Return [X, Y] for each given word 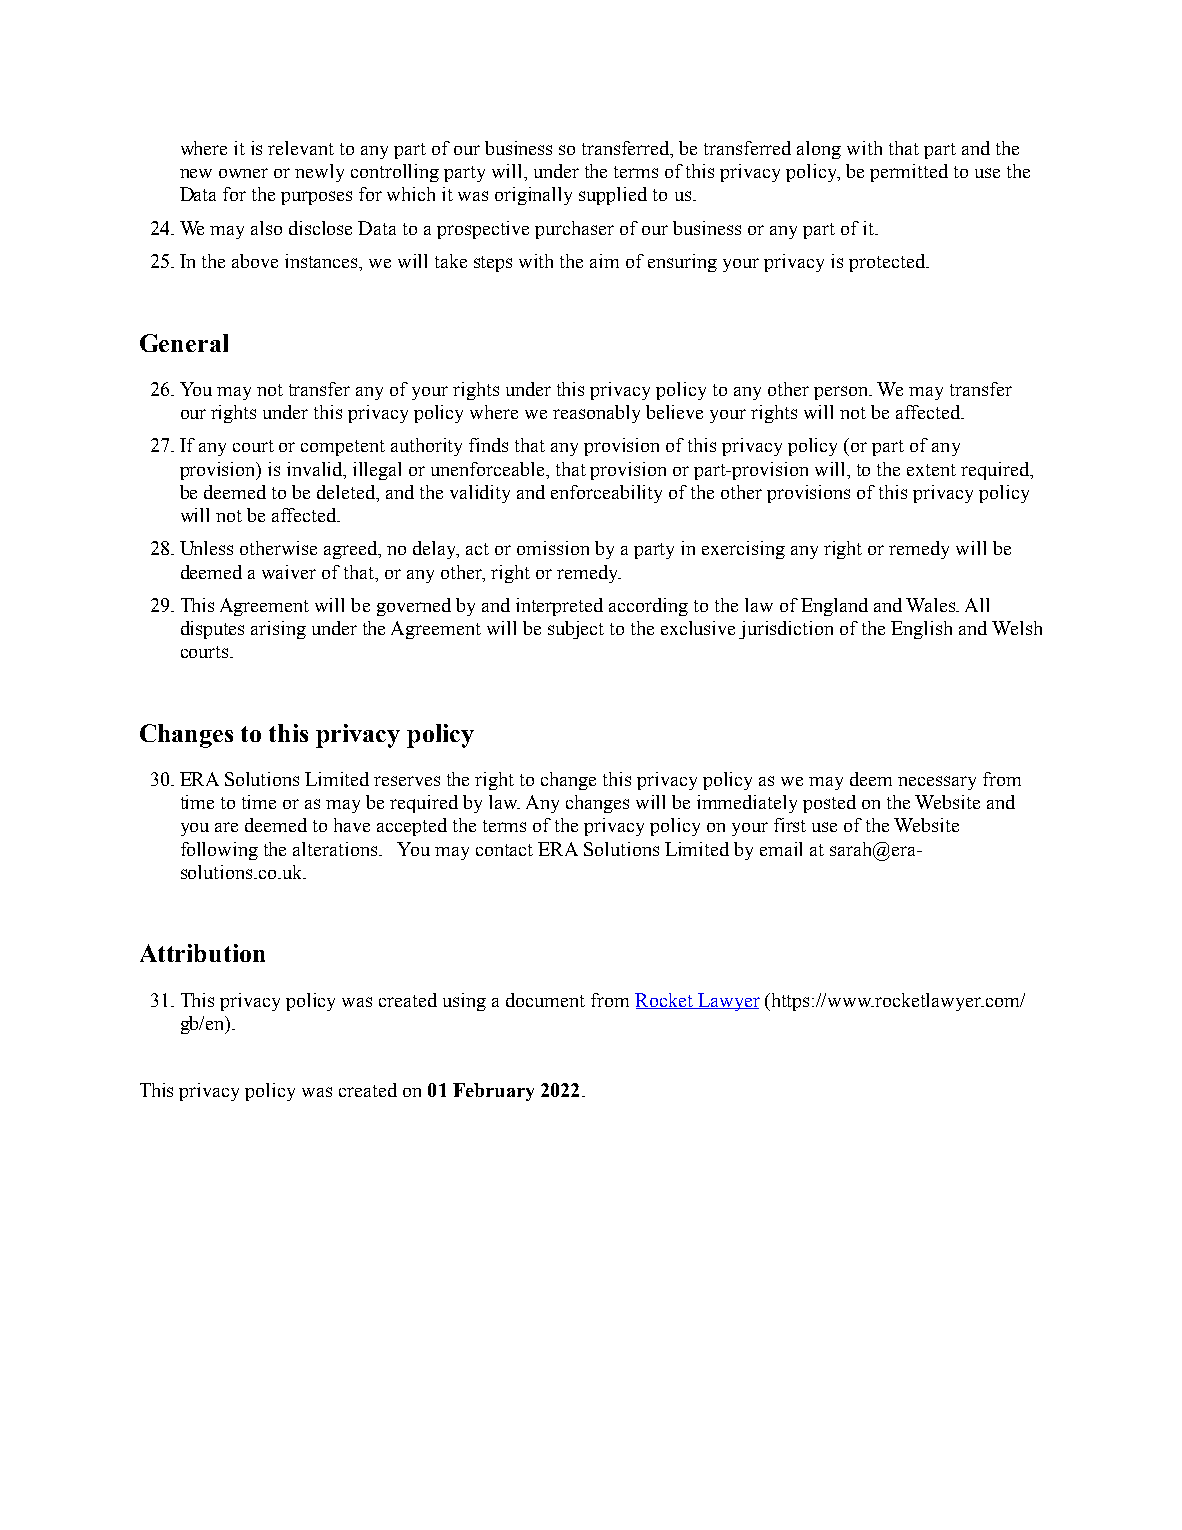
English [921, 630]
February [493, 1092]
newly [319, 173]
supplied [613, 196]
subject [576, 630]
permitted [909, 173]
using [464, 1002]
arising [278, 630]
